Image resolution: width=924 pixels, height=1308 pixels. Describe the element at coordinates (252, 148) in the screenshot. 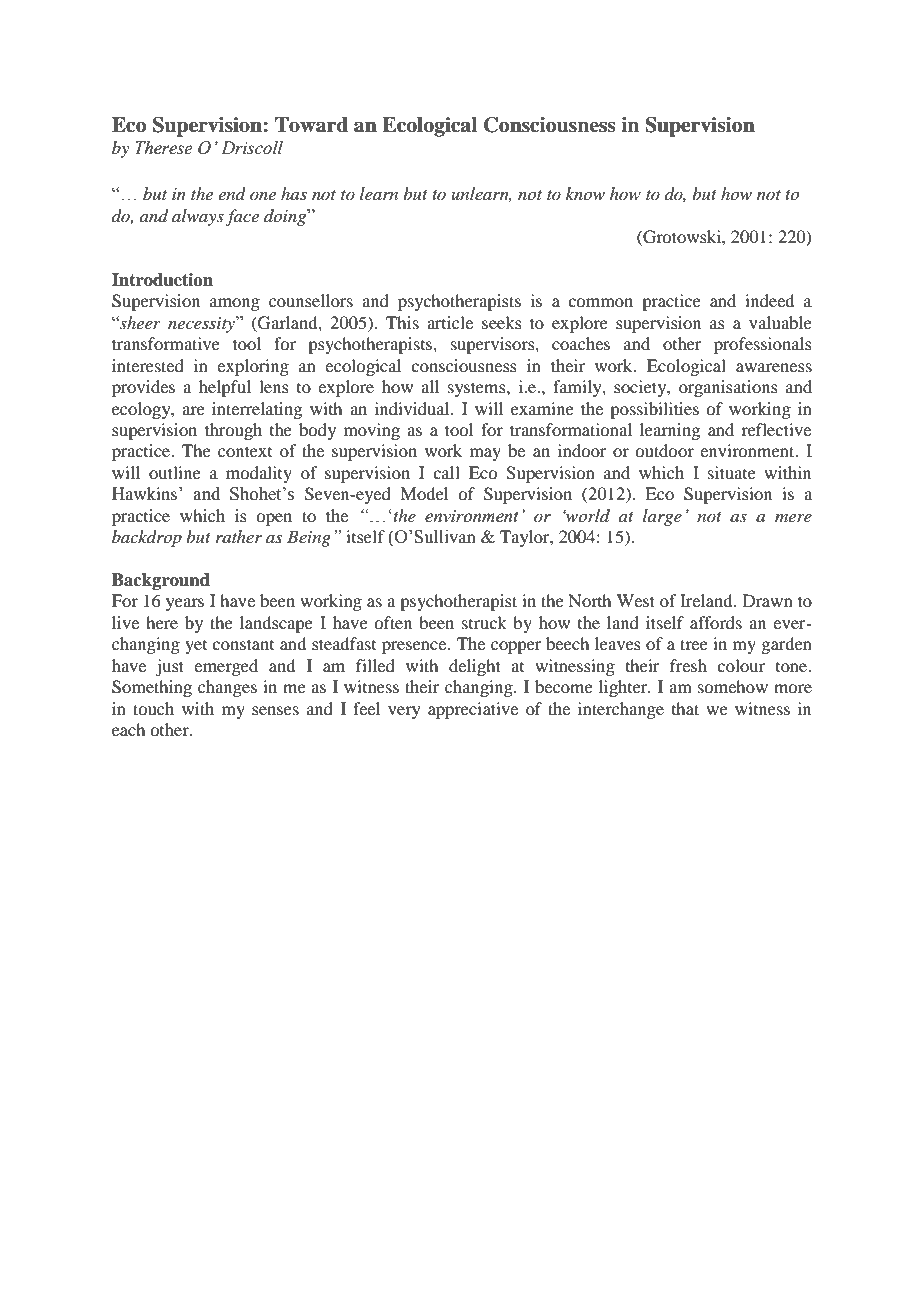

I see `Driscoll` at that location.
